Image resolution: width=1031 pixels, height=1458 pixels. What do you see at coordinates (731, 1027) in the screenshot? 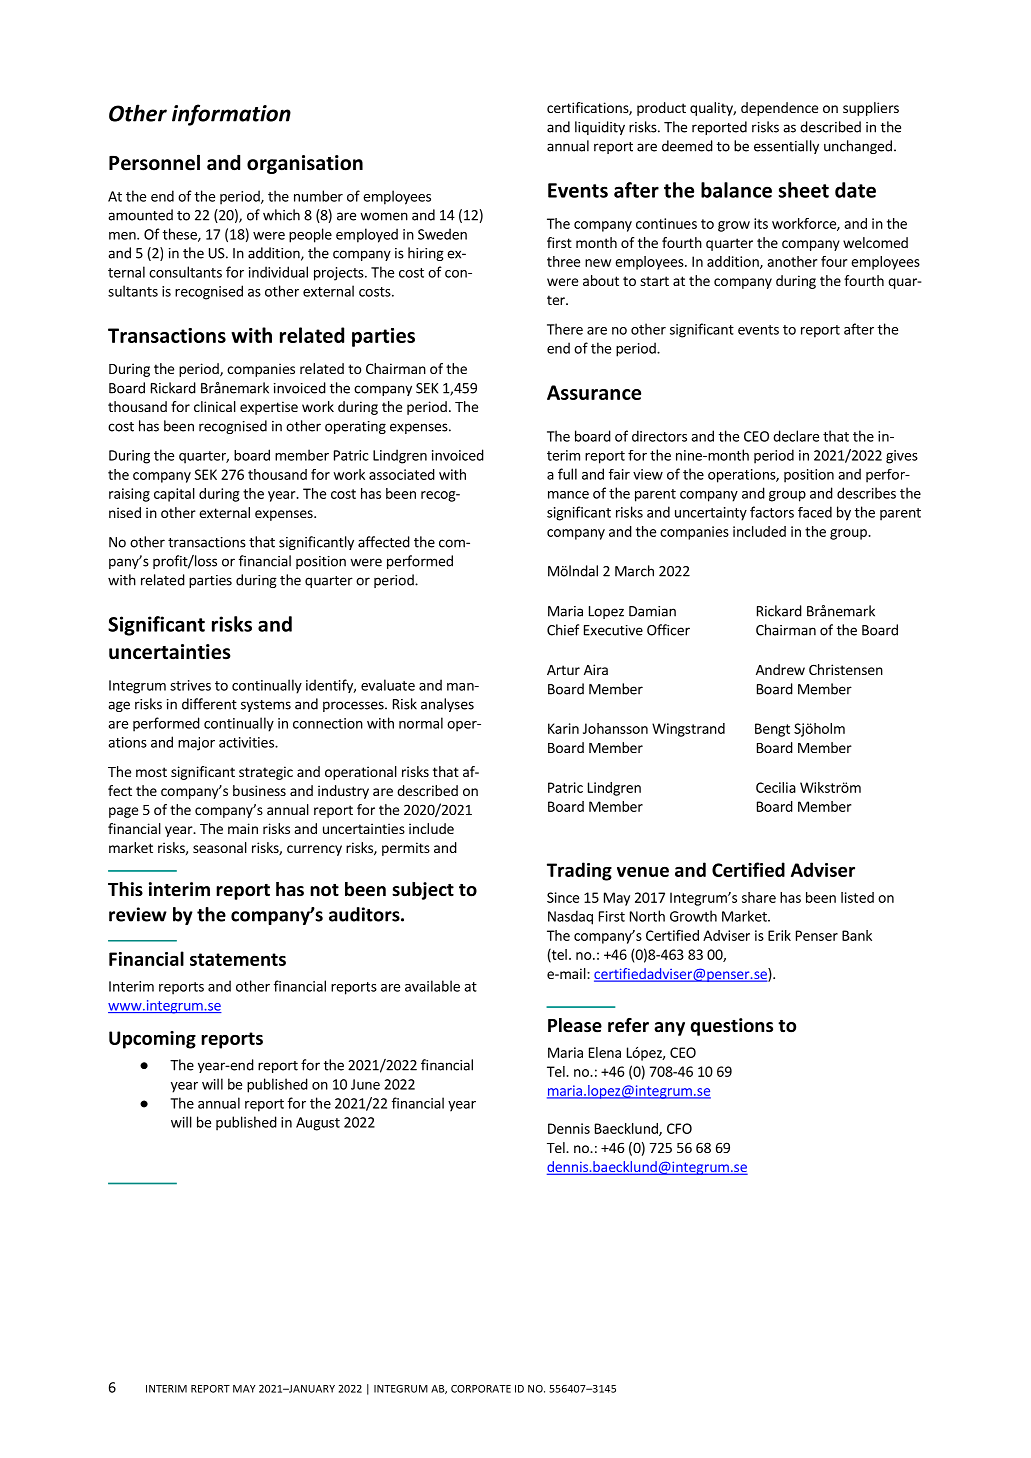
I see `questions` at bounding box center [731, 1027].
